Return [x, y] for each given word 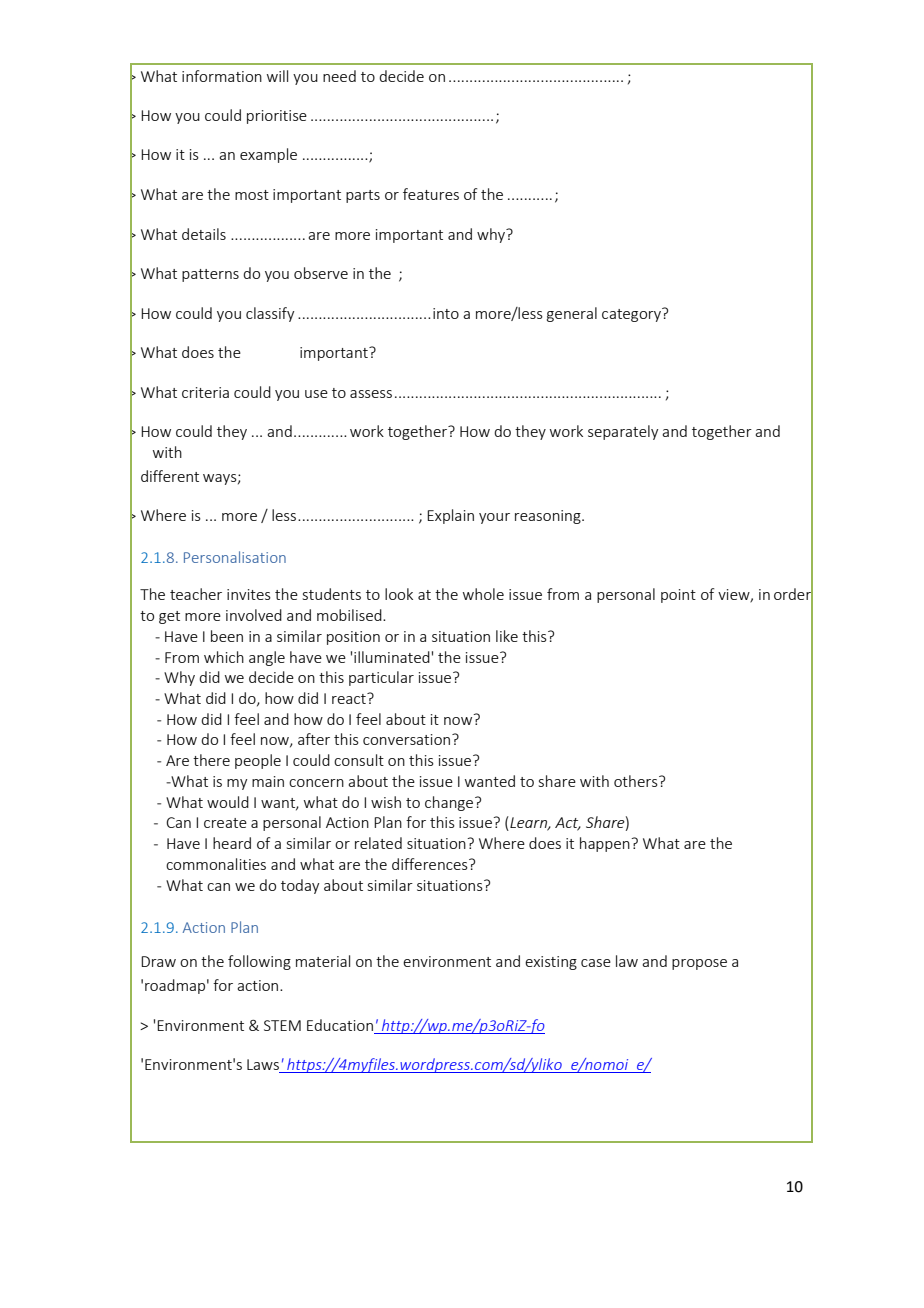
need [339, 76]
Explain [450, 516]
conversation [408, 739]
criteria [205, 392]
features [431, 194]
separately [623, 432]
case [596, 963]
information [222, 76]
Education [340, 1025]
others [637, 781]
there [211, 760]
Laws [264, 1066]
